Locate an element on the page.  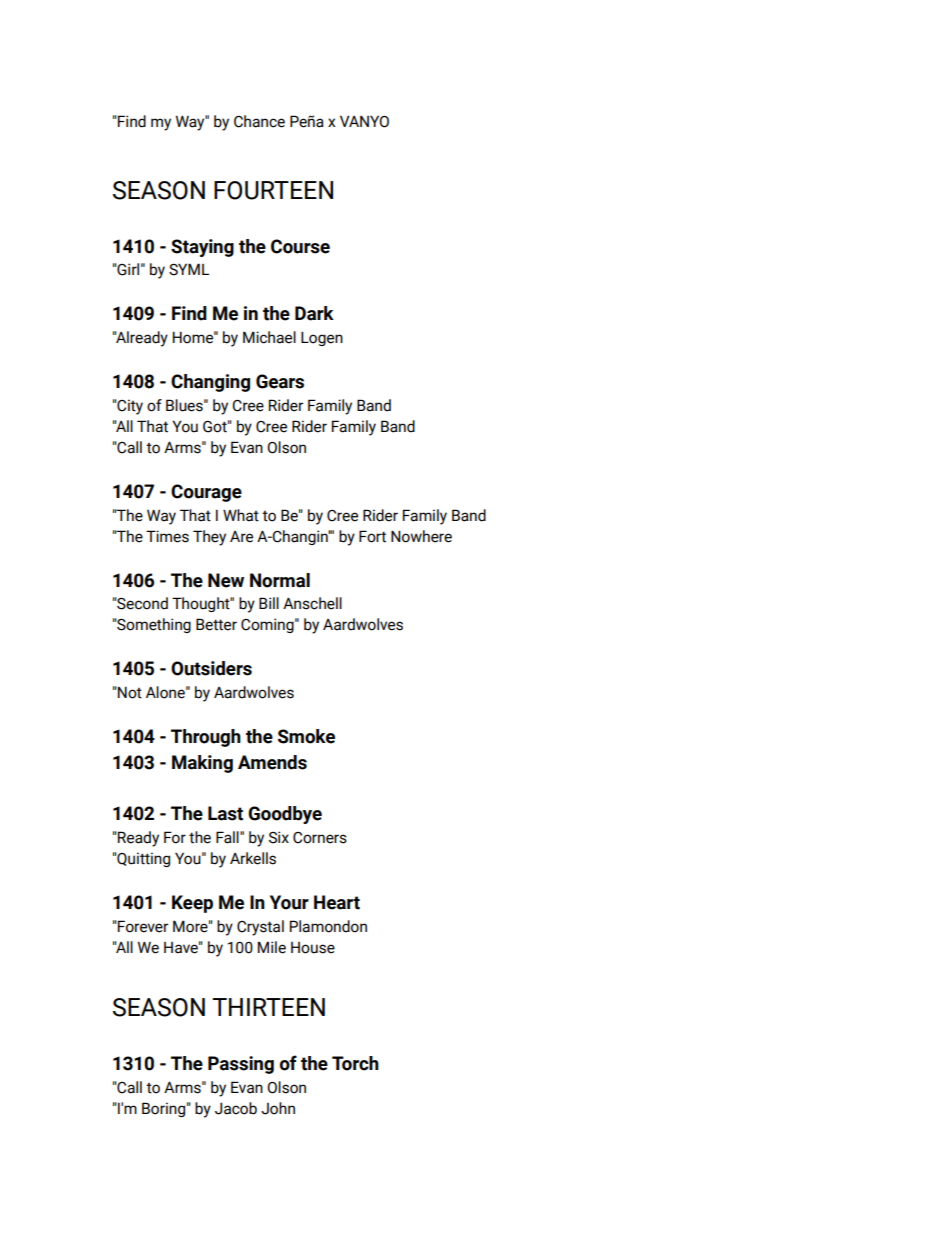
FOURTEEN is located at coordinates (273, 190).
